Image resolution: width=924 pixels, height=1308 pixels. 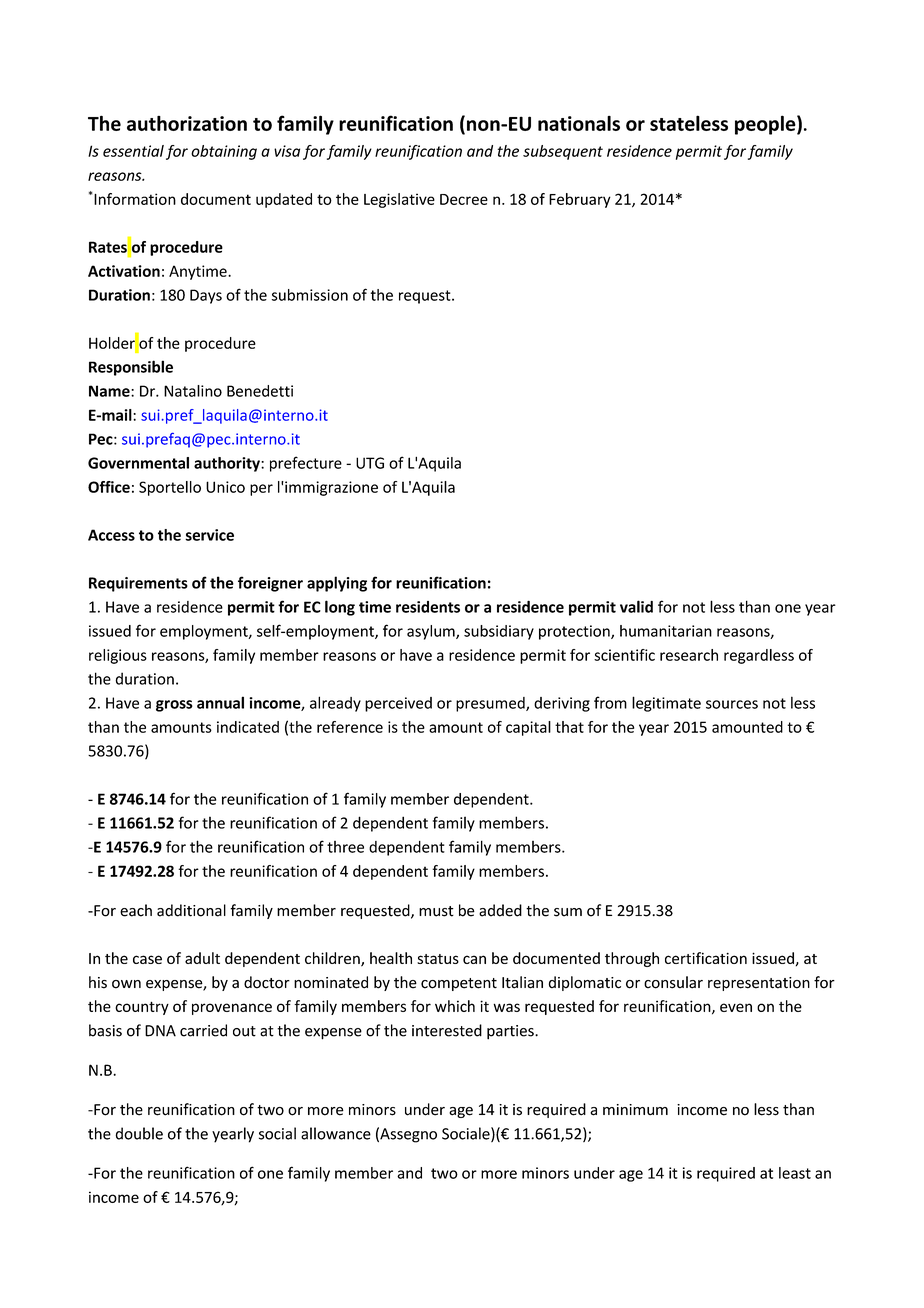 I want to click on Decree, so click(x=464, y=199).
